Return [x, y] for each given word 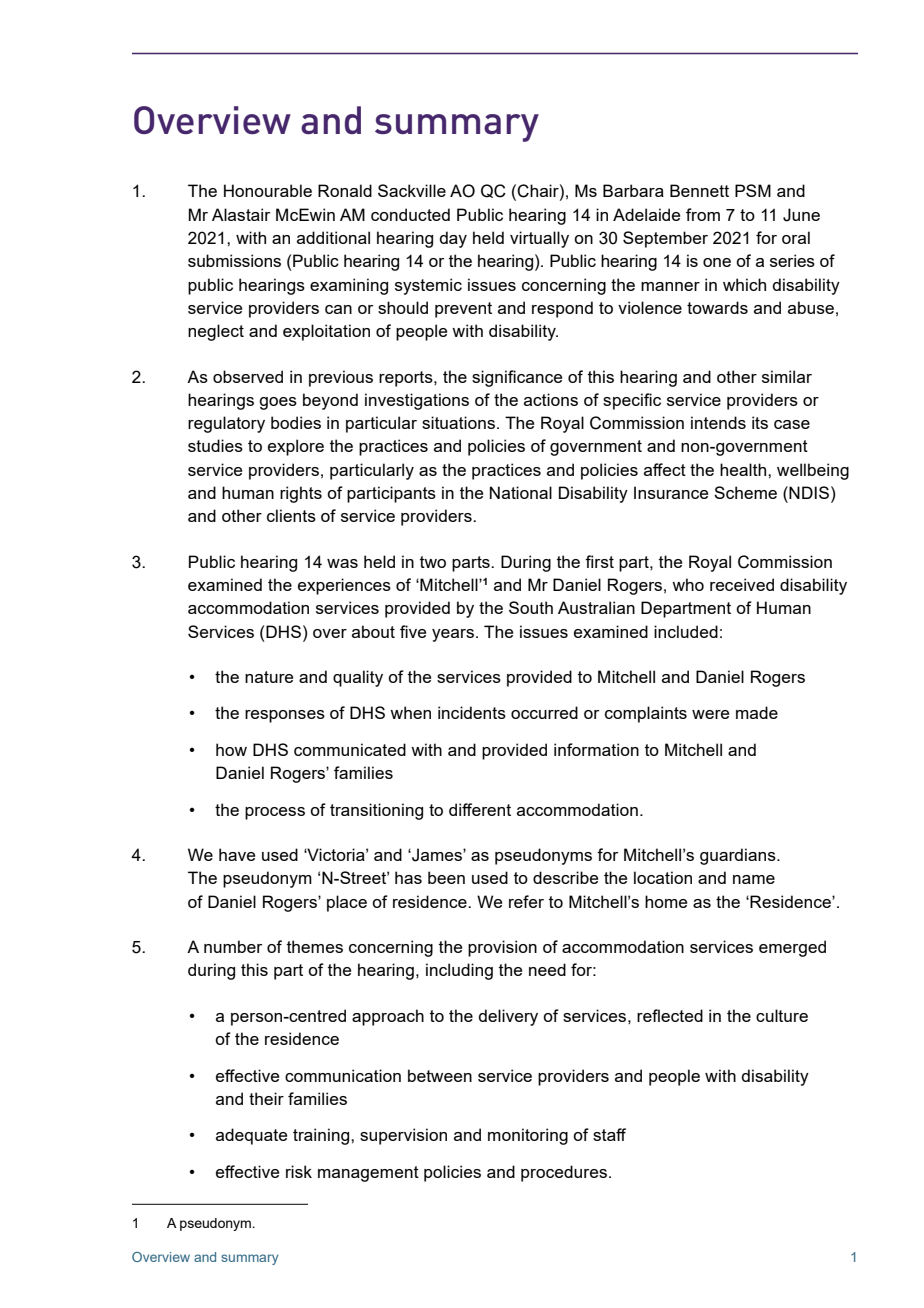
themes [315, 946]
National [521, 492]
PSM [753, 190]
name [754, 879]
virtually [539, 239]
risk [299, 1171]
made [757, 712]
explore [296, 447]
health [743, 469]
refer [526, 901]
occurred [544, 712]
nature [269, 677]
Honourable [268, 190]
